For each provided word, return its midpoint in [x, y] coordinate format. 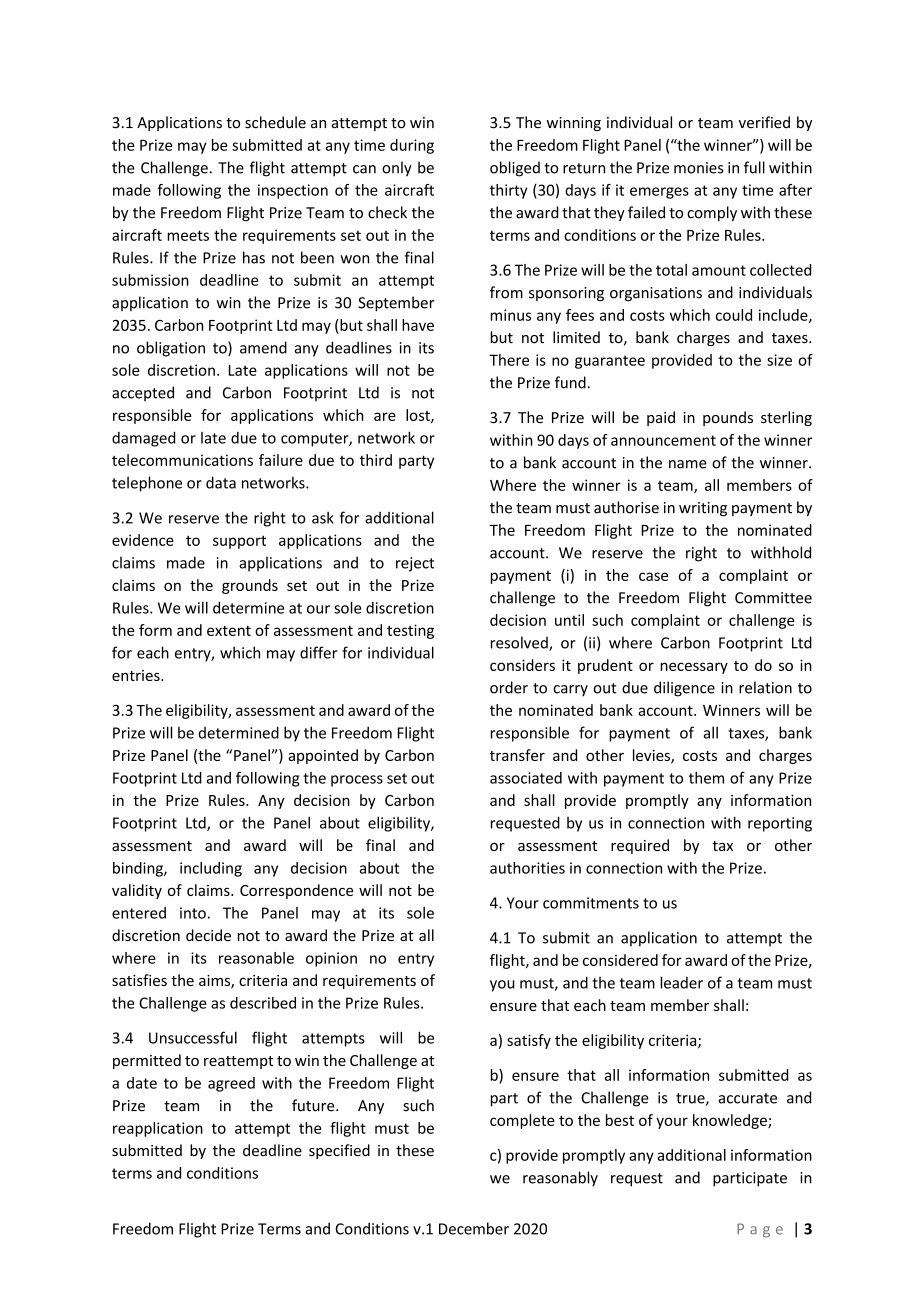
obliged [515, 169]
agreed [231, 1084]
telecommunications [182, 460]
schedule [275, 122]
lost [419, 416]
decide [208, 935]
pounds [728, 418]
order [509, 687]
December [474, 1228]
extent [229, 630]
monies [698, 168]
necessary [694, 668]
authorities [527, 868]
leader [681, 982]
